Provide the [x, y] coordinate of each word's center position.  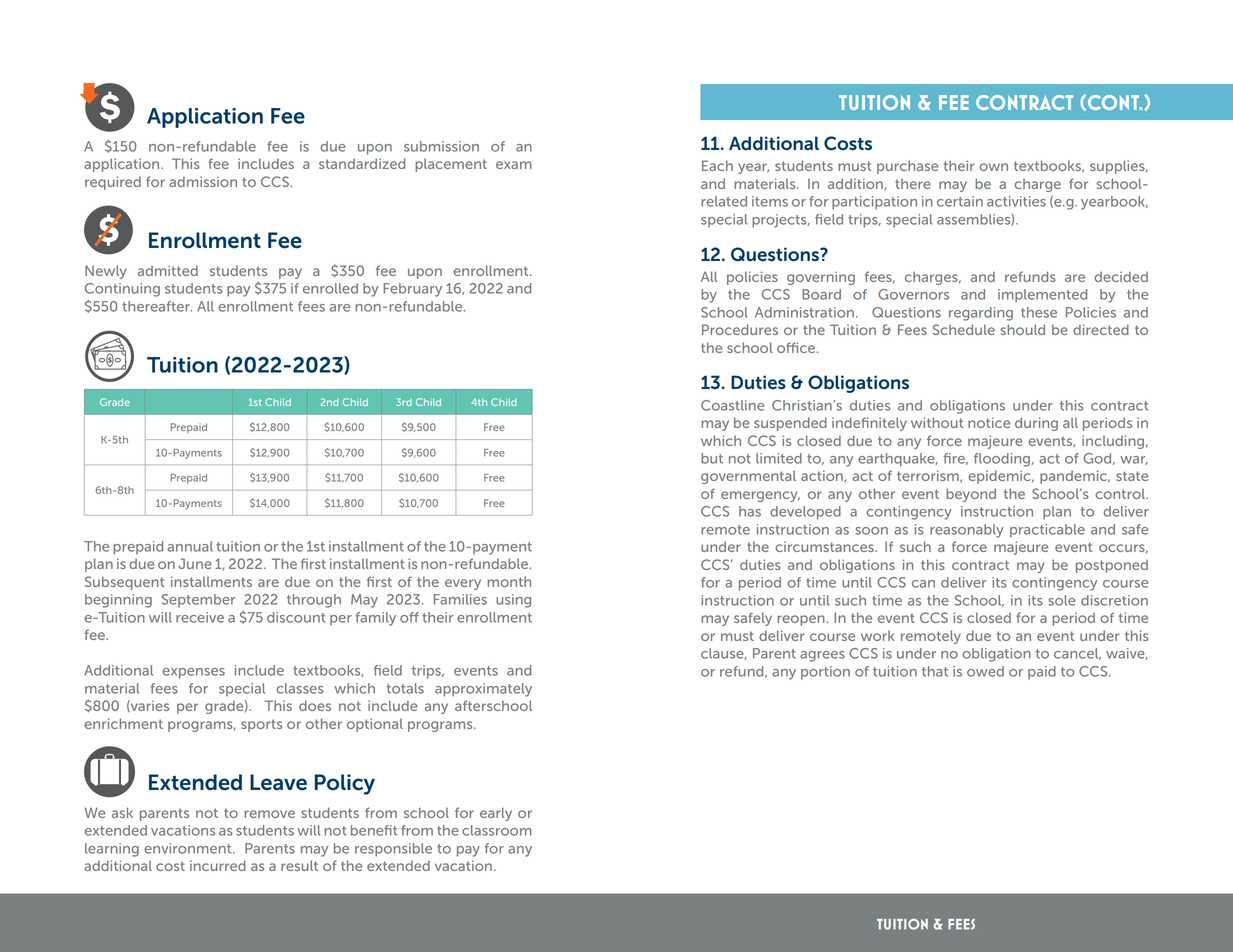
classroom [497, 830]
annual [190, 546]
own [993, 167]
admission [203, 181]
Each [717, 165]
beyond [971, 495]
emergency [760, 496]
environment [189, 848]
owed [985, 671]
